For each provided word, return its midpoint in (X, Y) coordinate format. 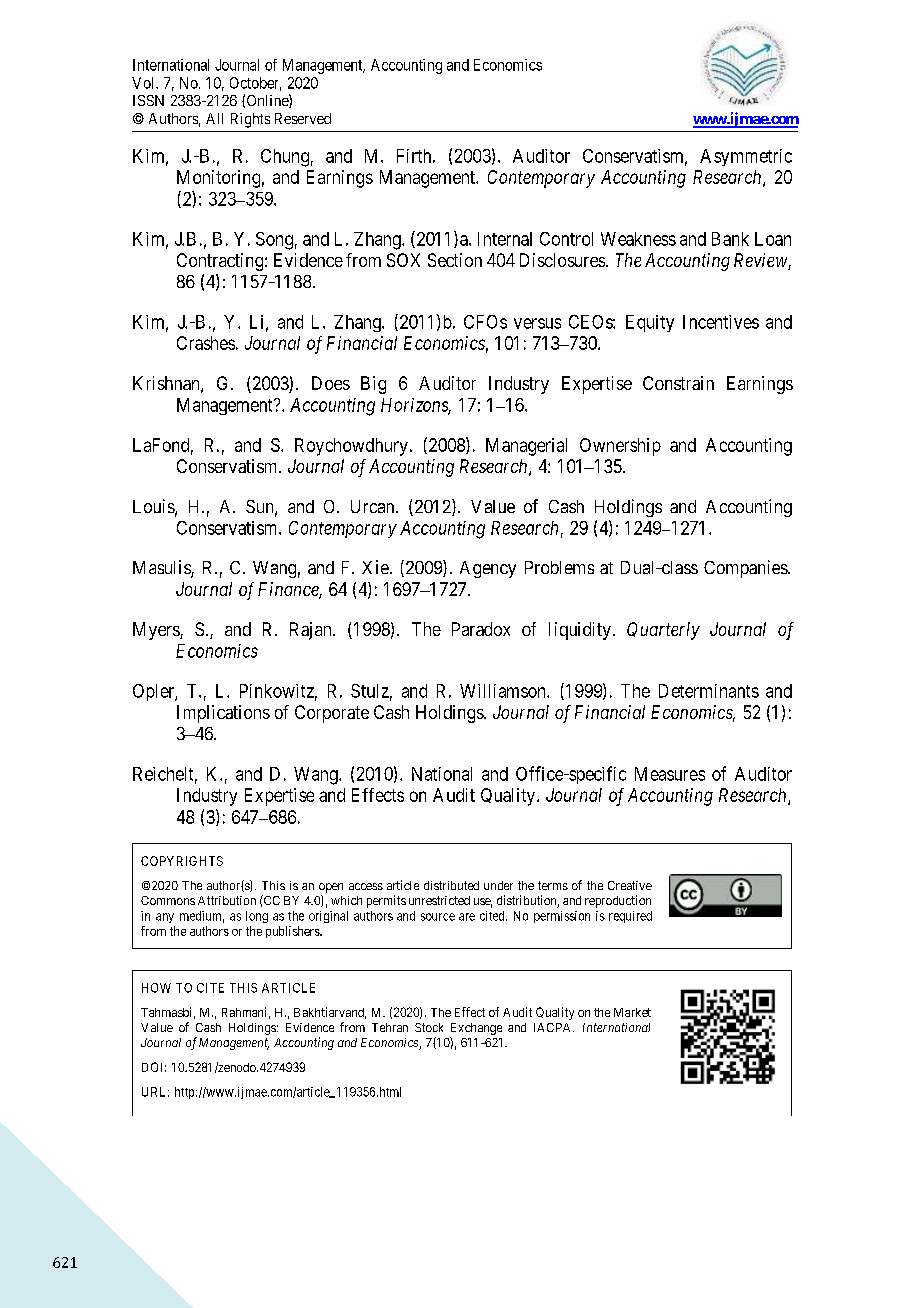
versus (537, 323)
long (257, 917)
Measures (670, 774)
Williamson (504, 691)
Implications (223, 714)
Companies (746, 569)
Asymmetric (746, 157)
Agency (488, 569)
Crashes (206, 343)
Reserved (303, 118)
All (214, 118)
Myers (157, 631)
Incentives (721, 322)
